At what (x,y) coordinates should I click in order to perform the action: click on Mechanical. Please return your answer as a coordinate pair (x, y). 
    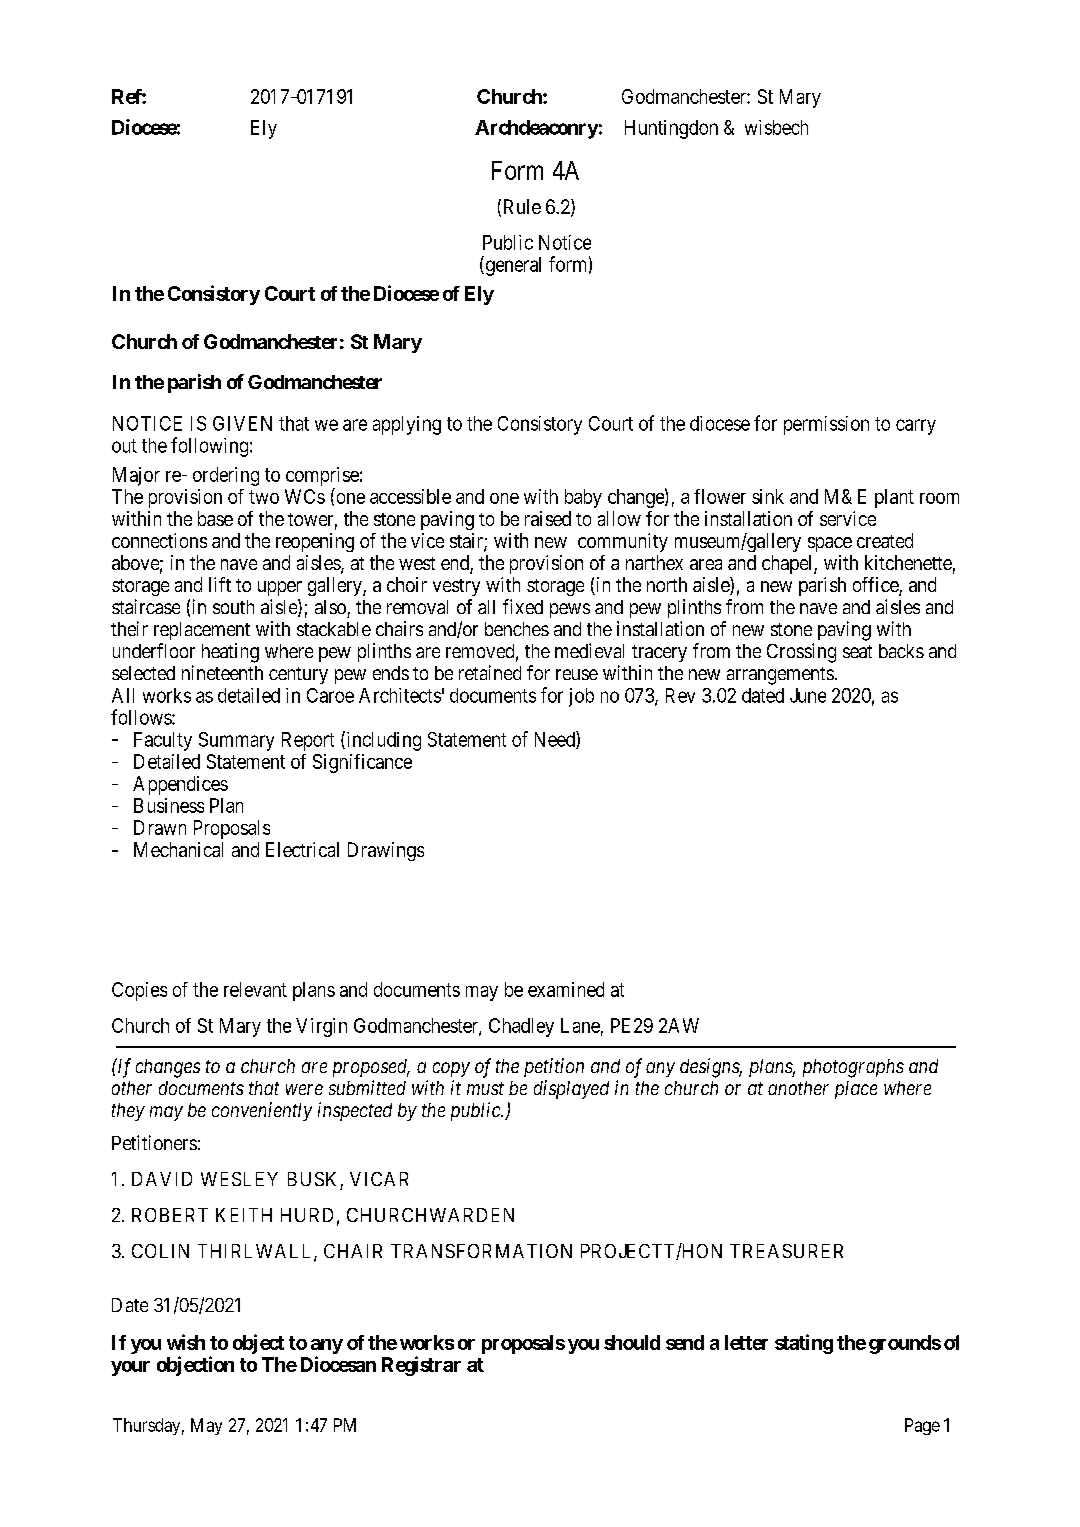
    Looking at the image, I should click on (178, 849).
